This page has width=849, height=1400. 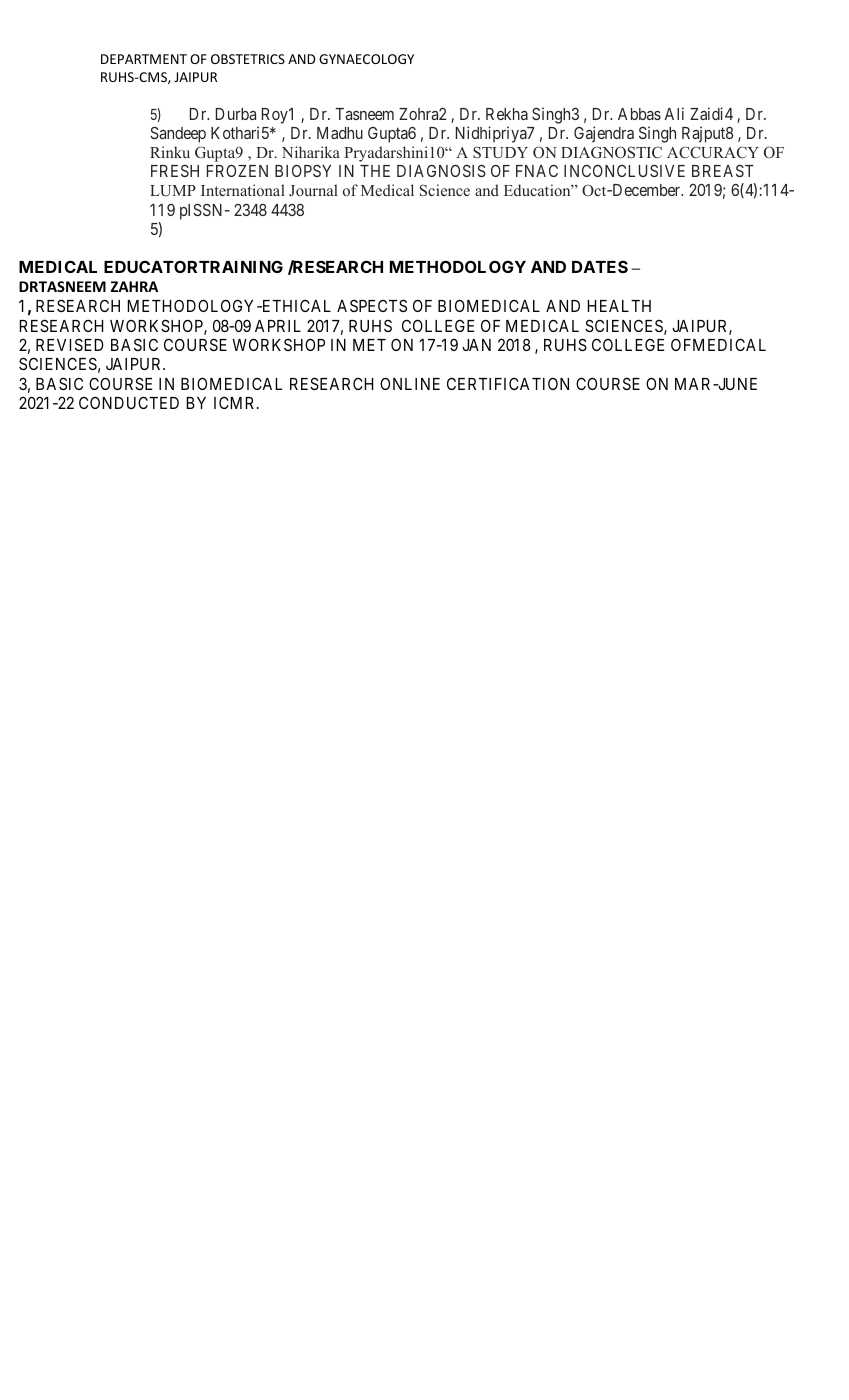 What do you see at coordinates (144, 59) in the page?
I see `DEPARTMENT` at bounding box center [144, 59].
